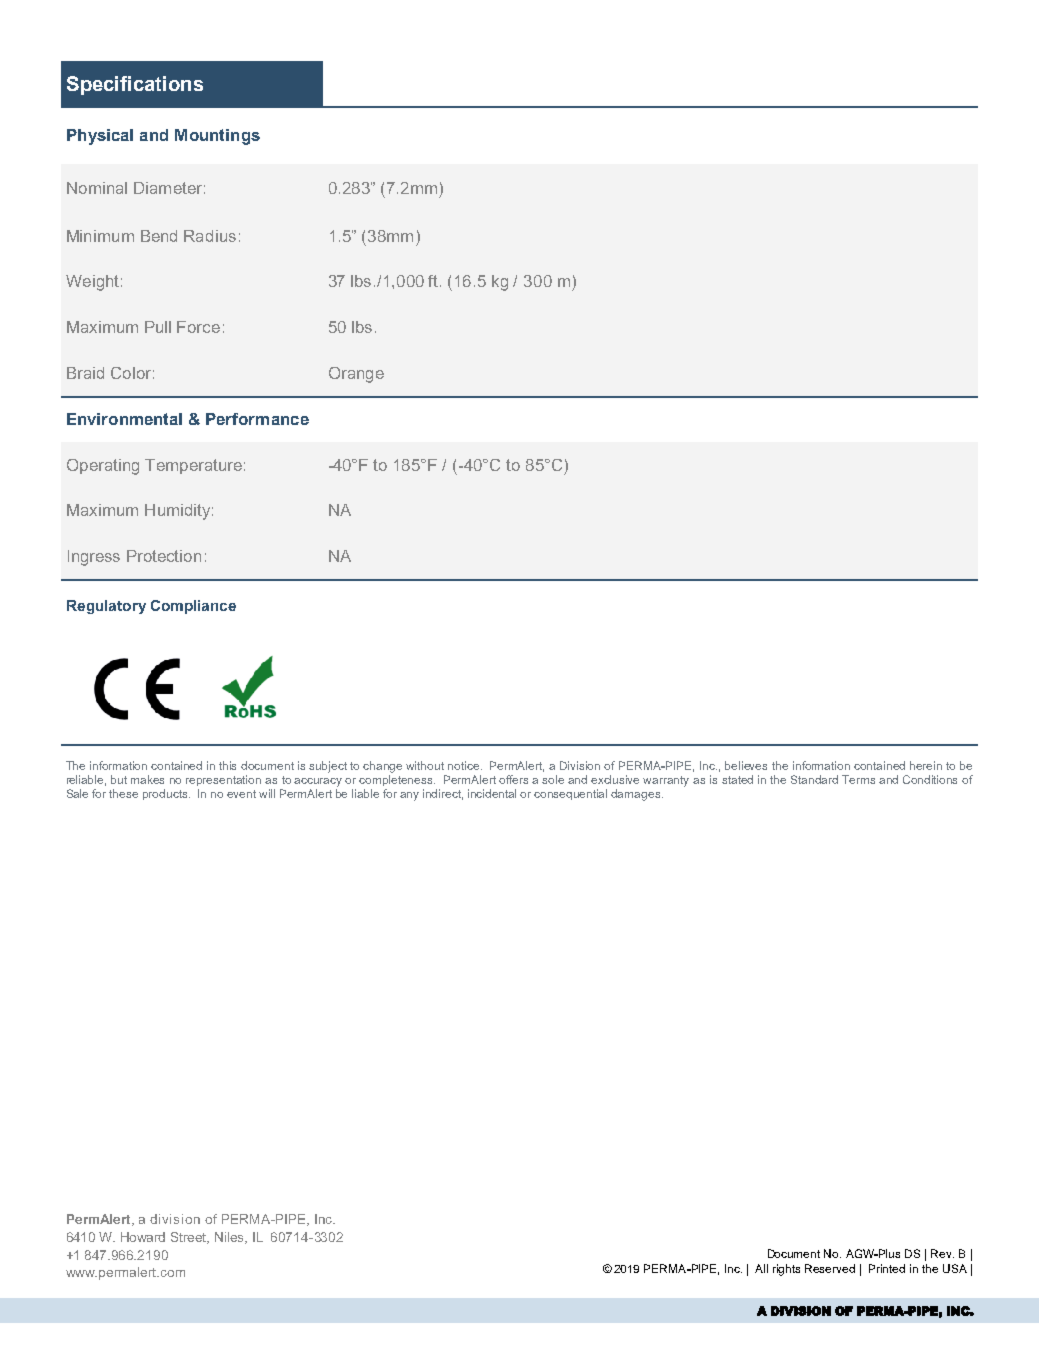 The image size is (1039, 1345). I want to click on Street, so click(190, 1238).
